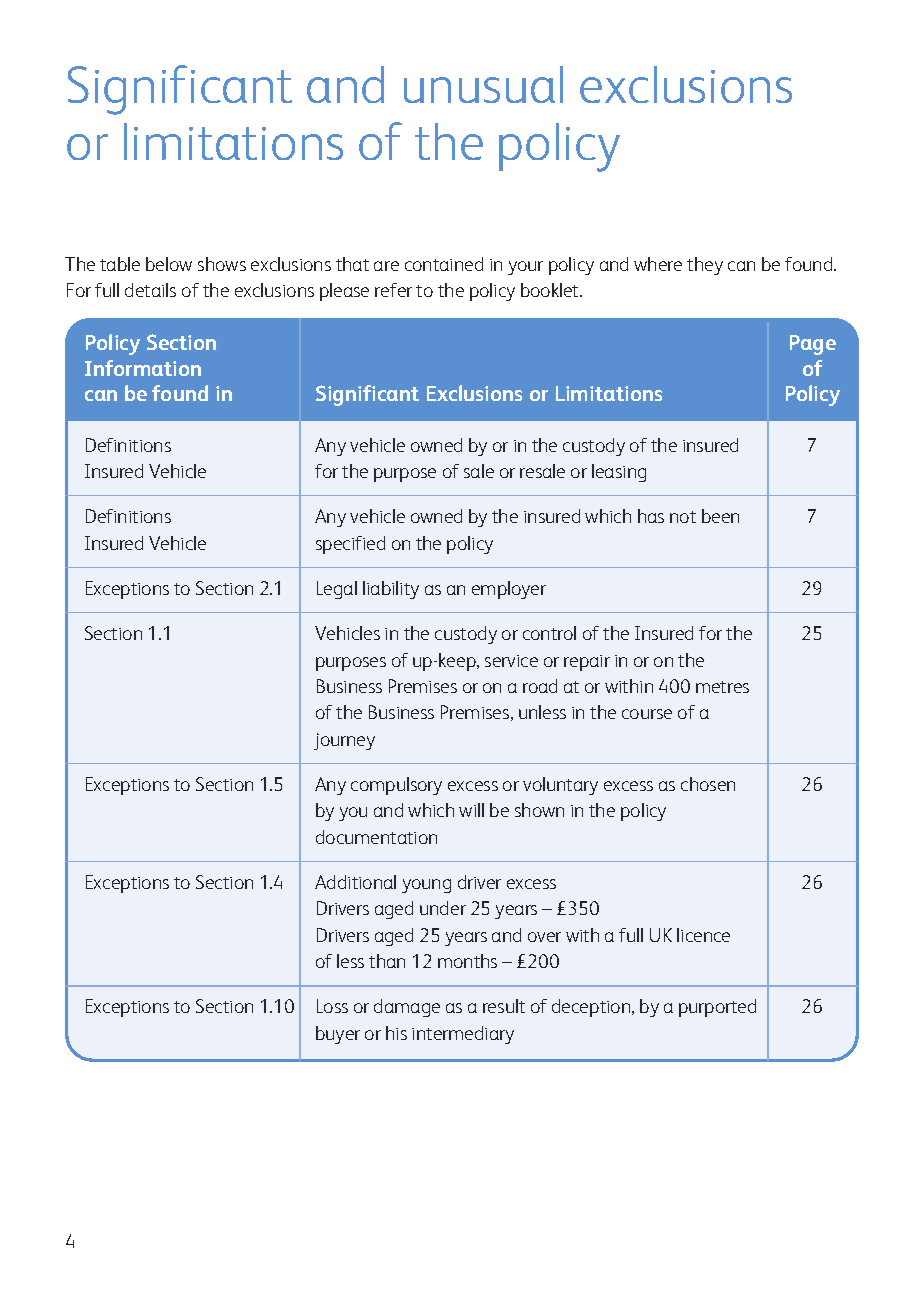  I want to click on will, so click(471, 810).
